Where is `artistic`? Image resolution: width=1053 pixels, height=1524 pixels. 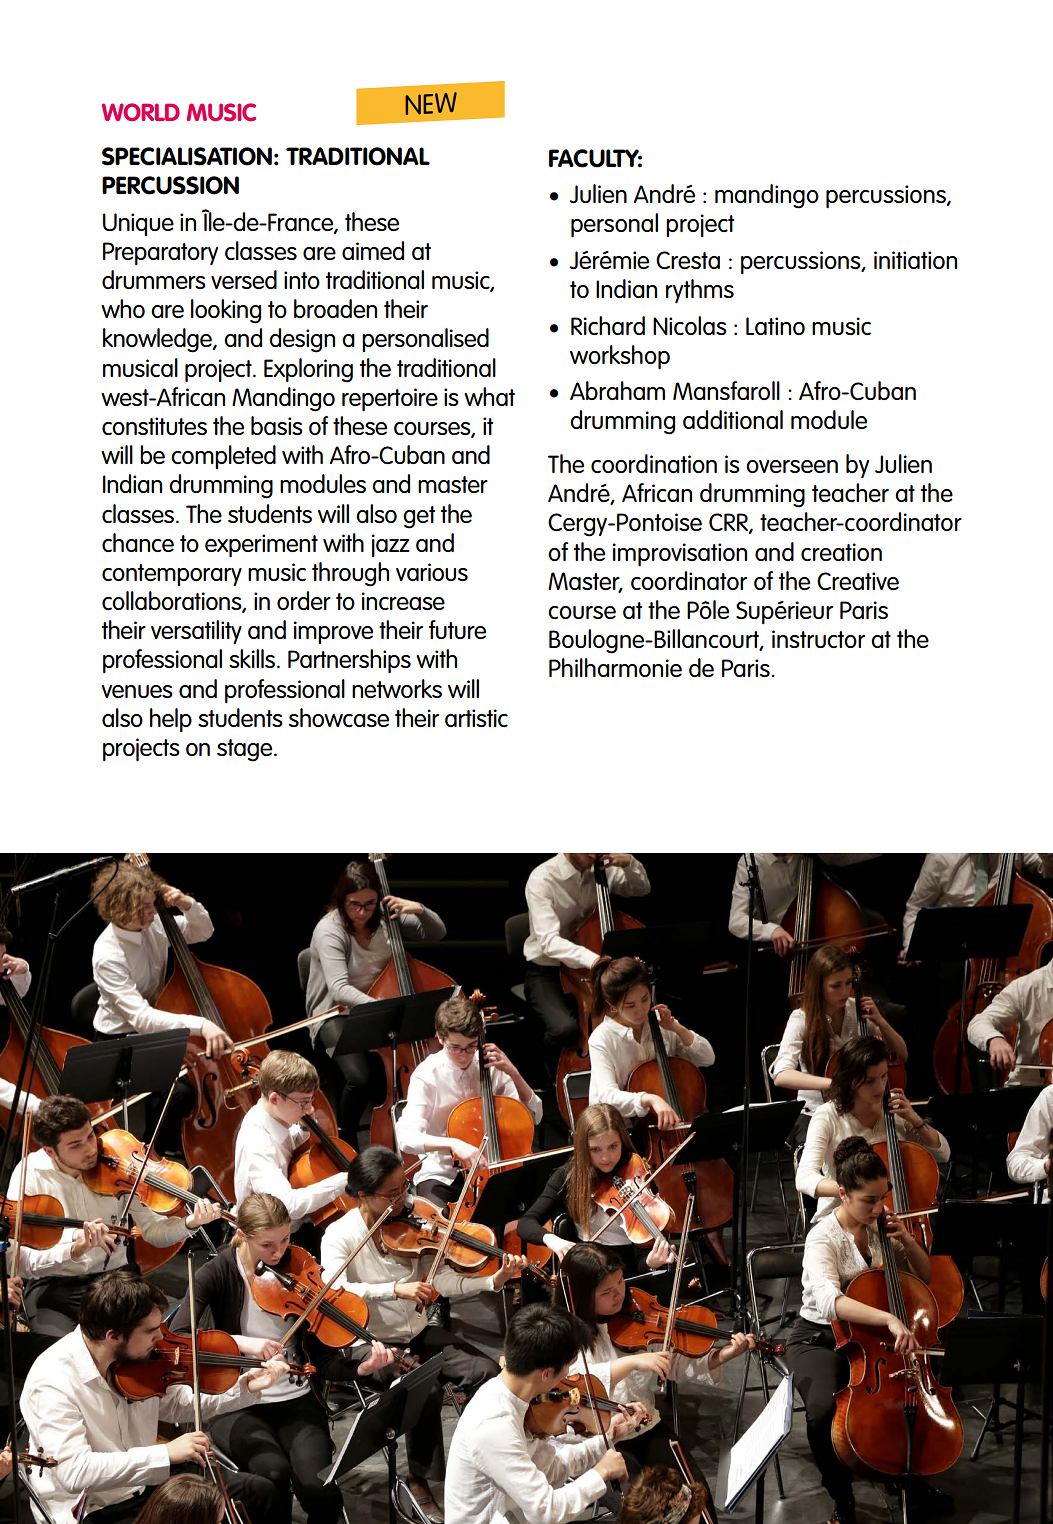
artistic is located at coordinates (476, 718).
